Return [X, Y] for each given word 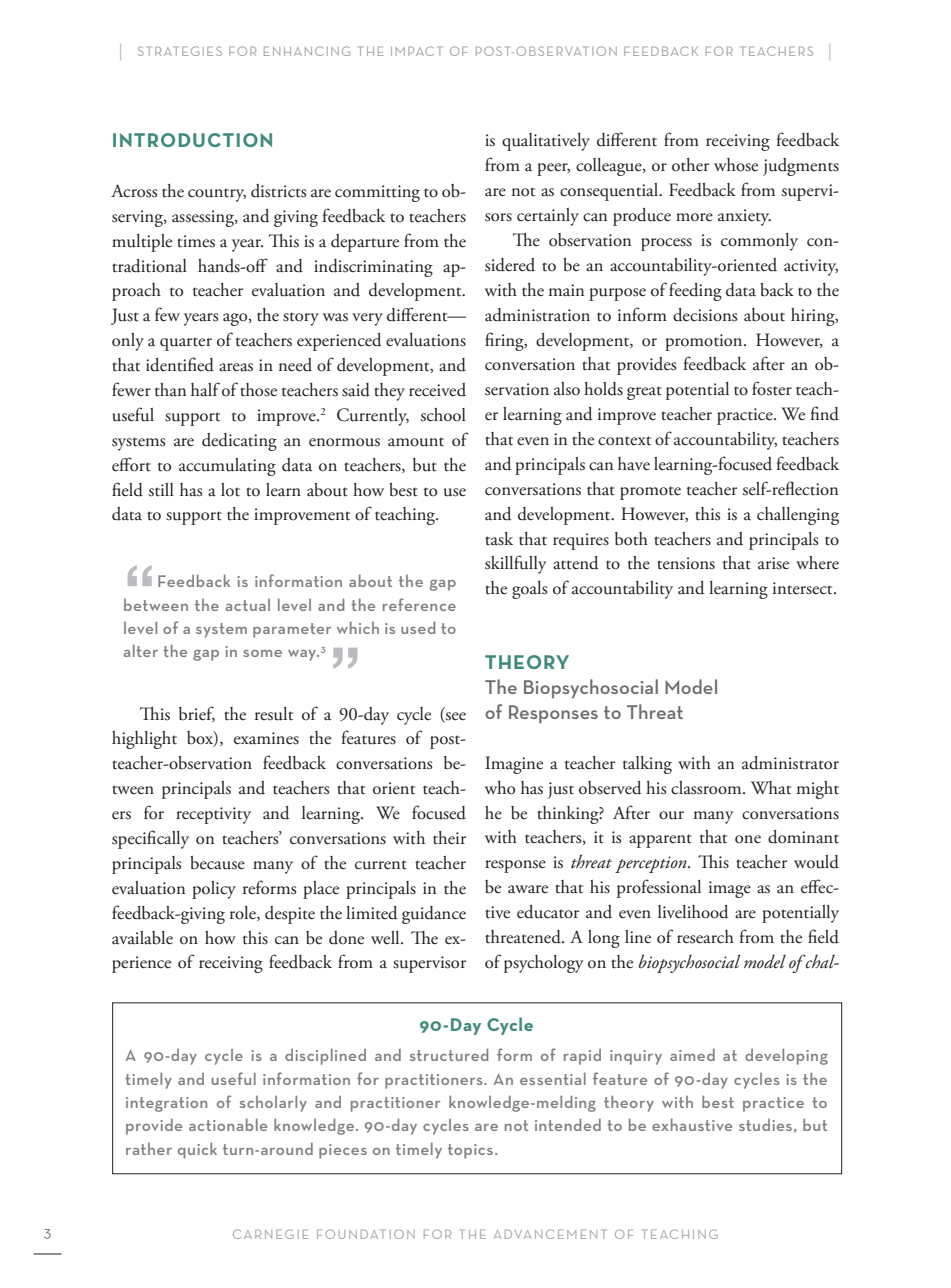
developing [786, 1057]
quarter [186, 344]
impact [417, 51]
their [449, 838]
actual [248, 605]
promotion [705, 342]
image [730, 889]
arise [773, 563]
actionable [228, 1125]
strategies [180, 51]
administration [537, 315]
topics [472, 1151]
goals [529, 590]
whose [736, 165]
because [217, 863]
